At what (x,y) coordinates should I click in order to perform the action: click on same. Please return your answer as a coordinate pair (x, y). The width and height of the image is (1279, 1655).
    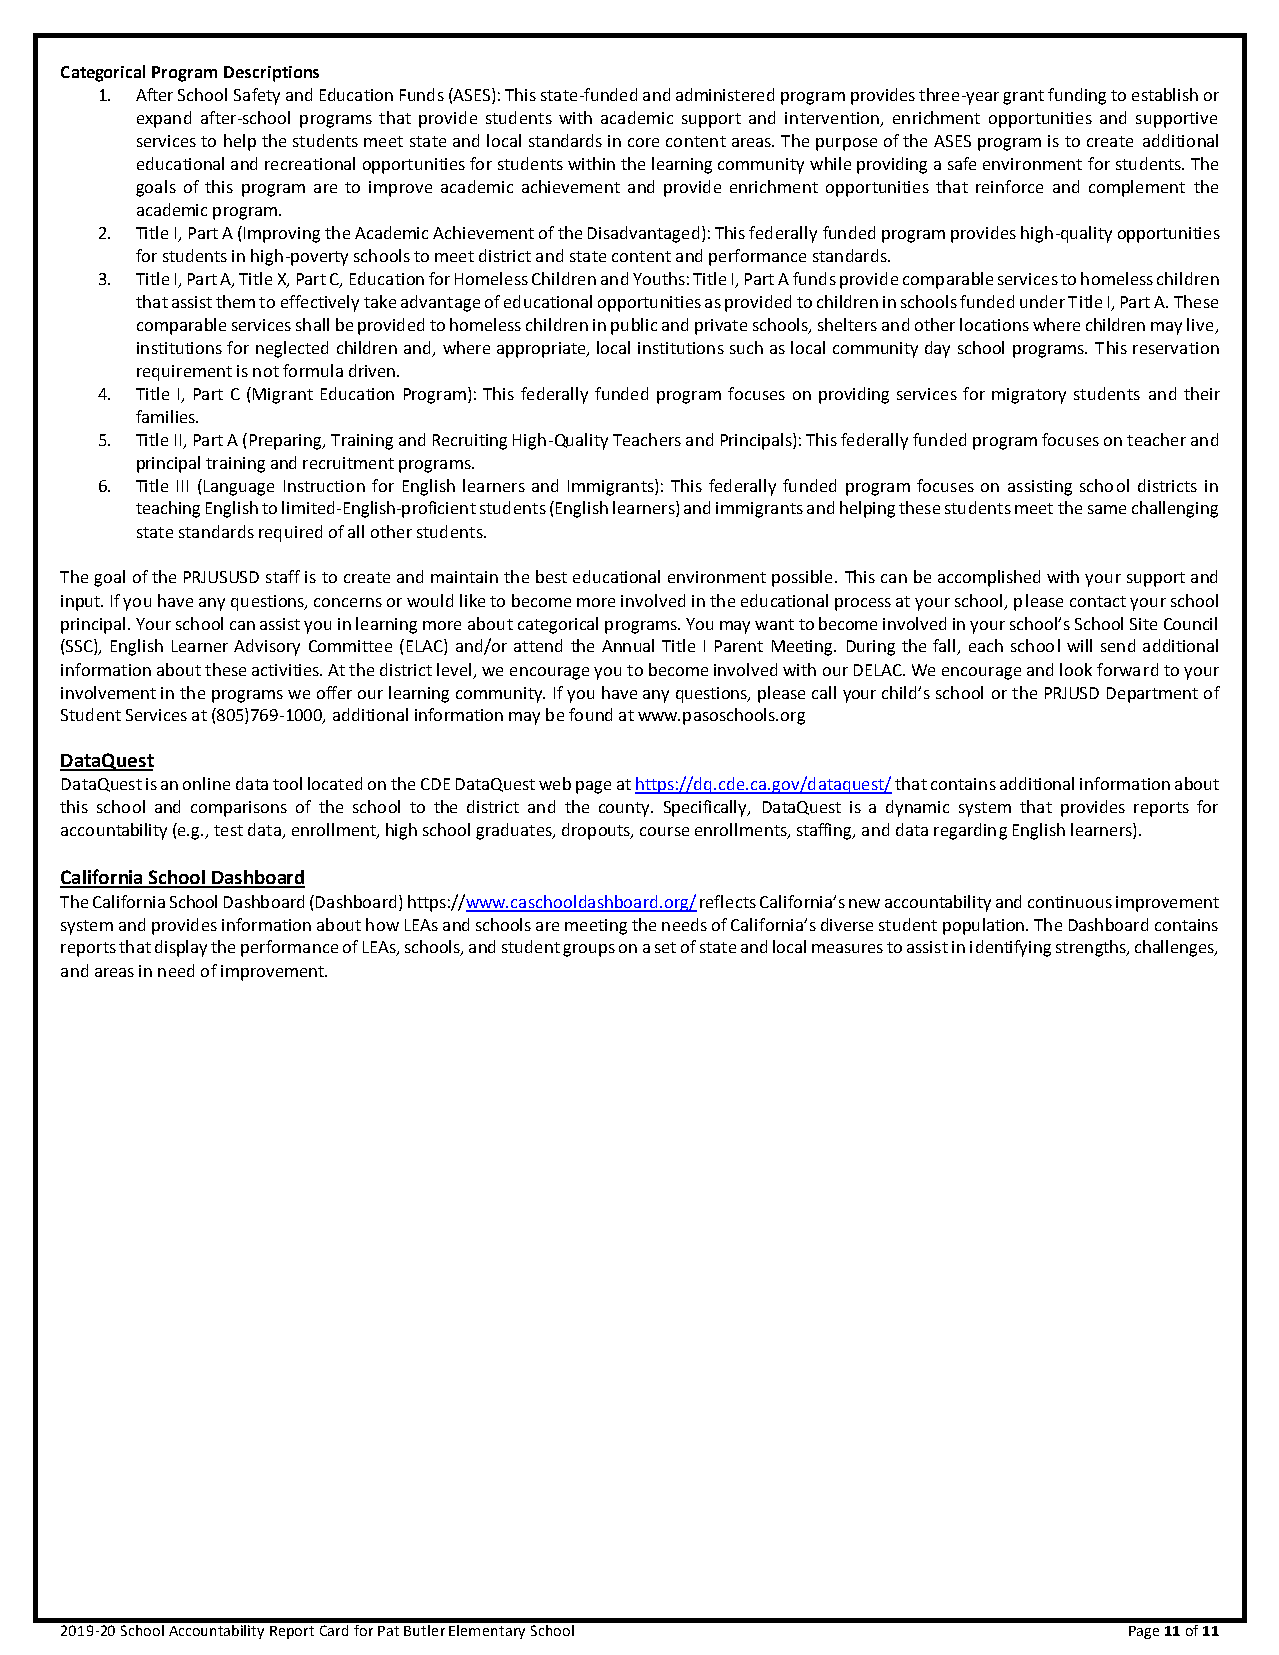
    Looking at the image, I should click on (1107, 509).
